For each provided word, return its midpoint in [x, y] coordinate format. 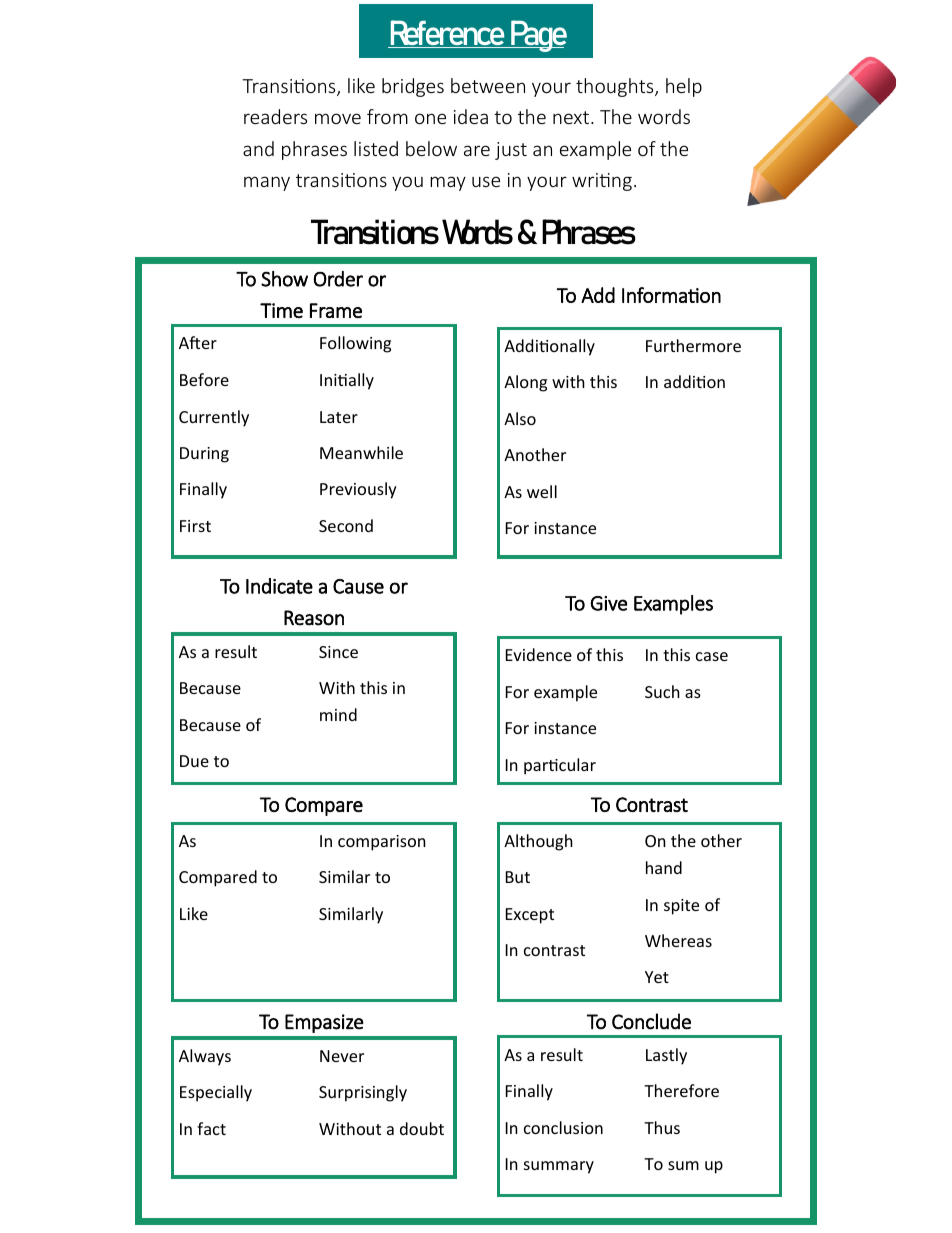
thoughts [616, 87]
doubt [422, 1128]
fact [211, 1128]
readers [275, 116]
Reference [447, 34]
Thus [662, 1127]
